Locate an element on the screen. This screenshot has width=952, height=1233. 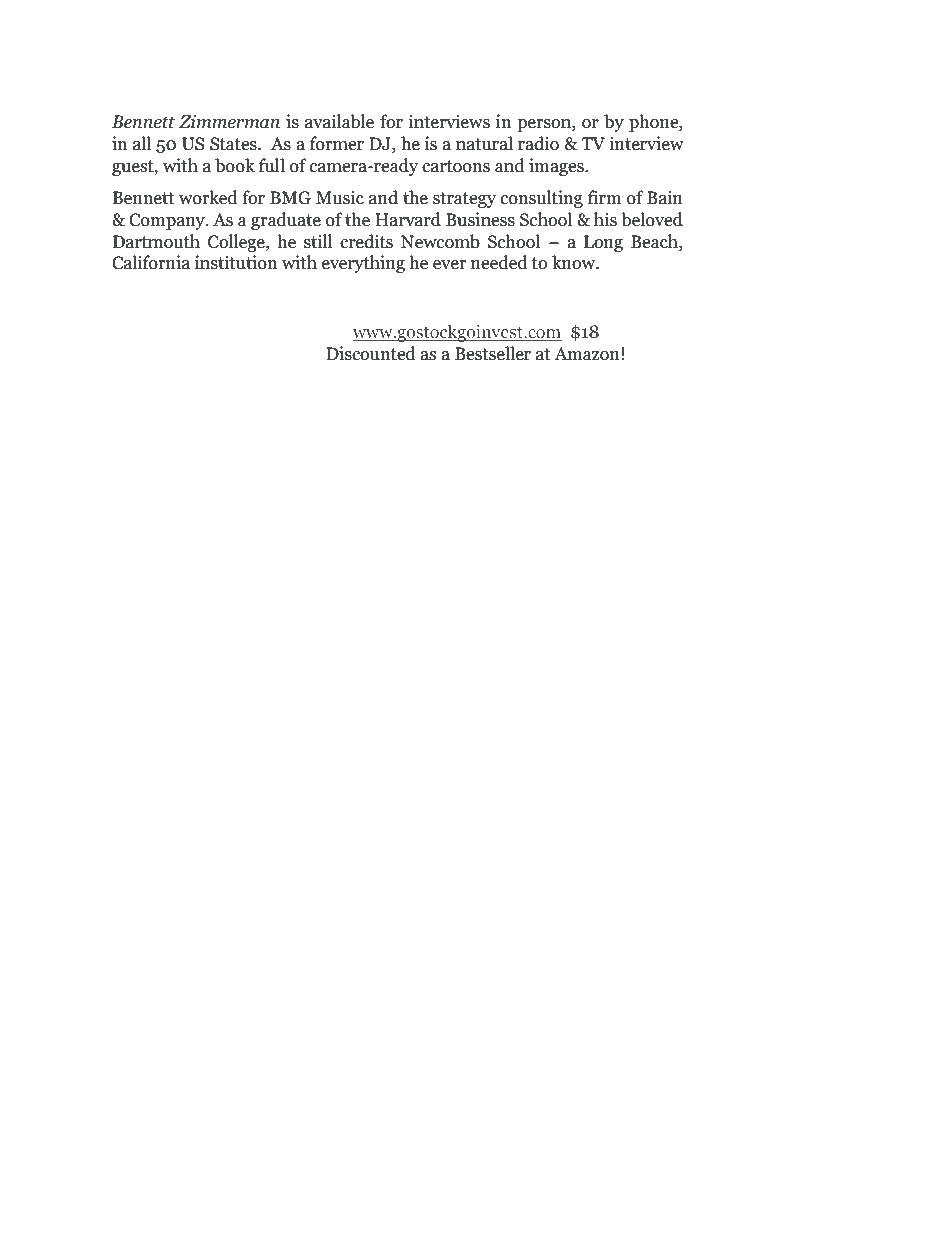
radio is located at coordinates (538, 143).
